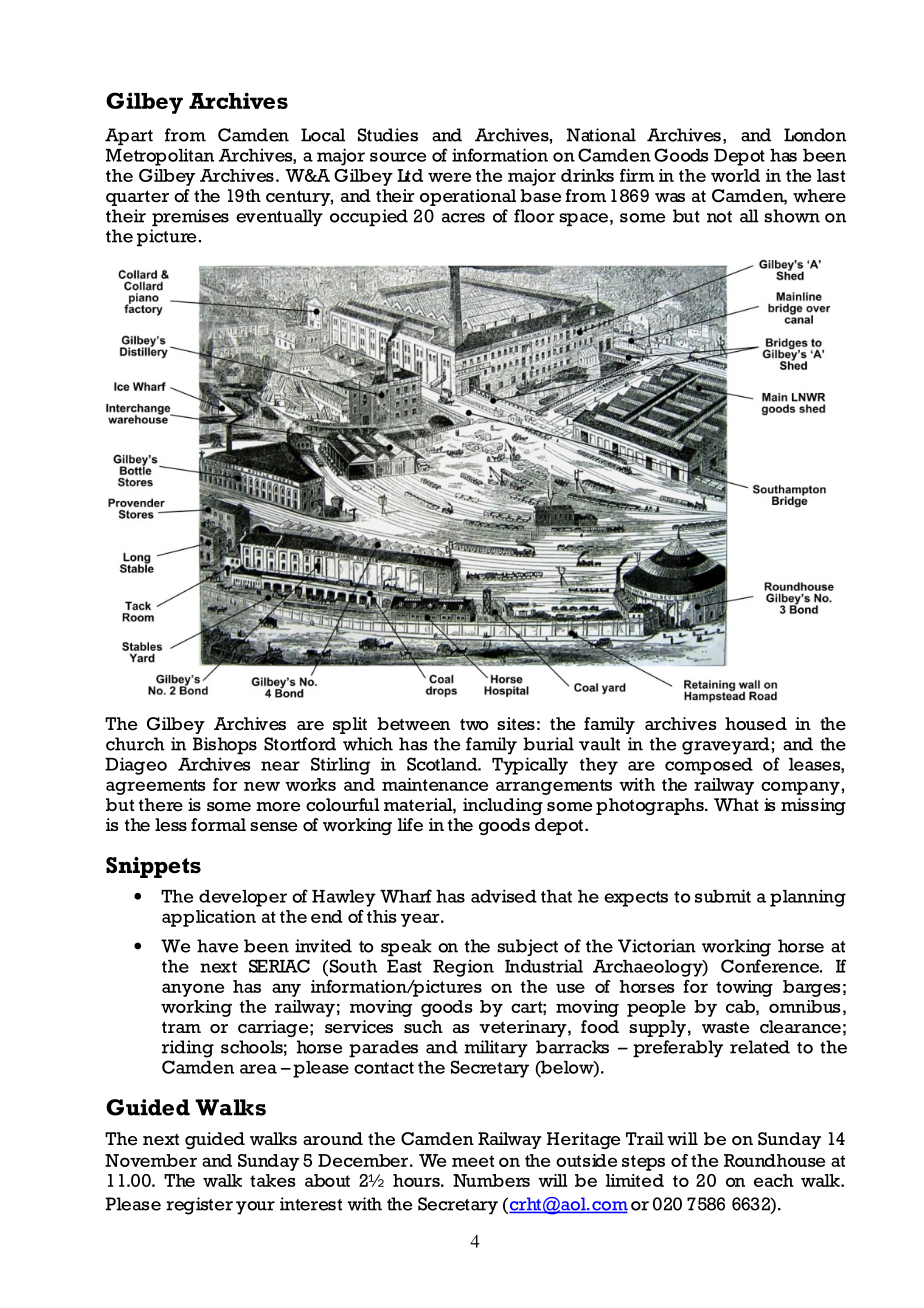 This image has height=1308, width=924. Describe the element at coordinates (735, 175) in the image. I see `world` at that location.
